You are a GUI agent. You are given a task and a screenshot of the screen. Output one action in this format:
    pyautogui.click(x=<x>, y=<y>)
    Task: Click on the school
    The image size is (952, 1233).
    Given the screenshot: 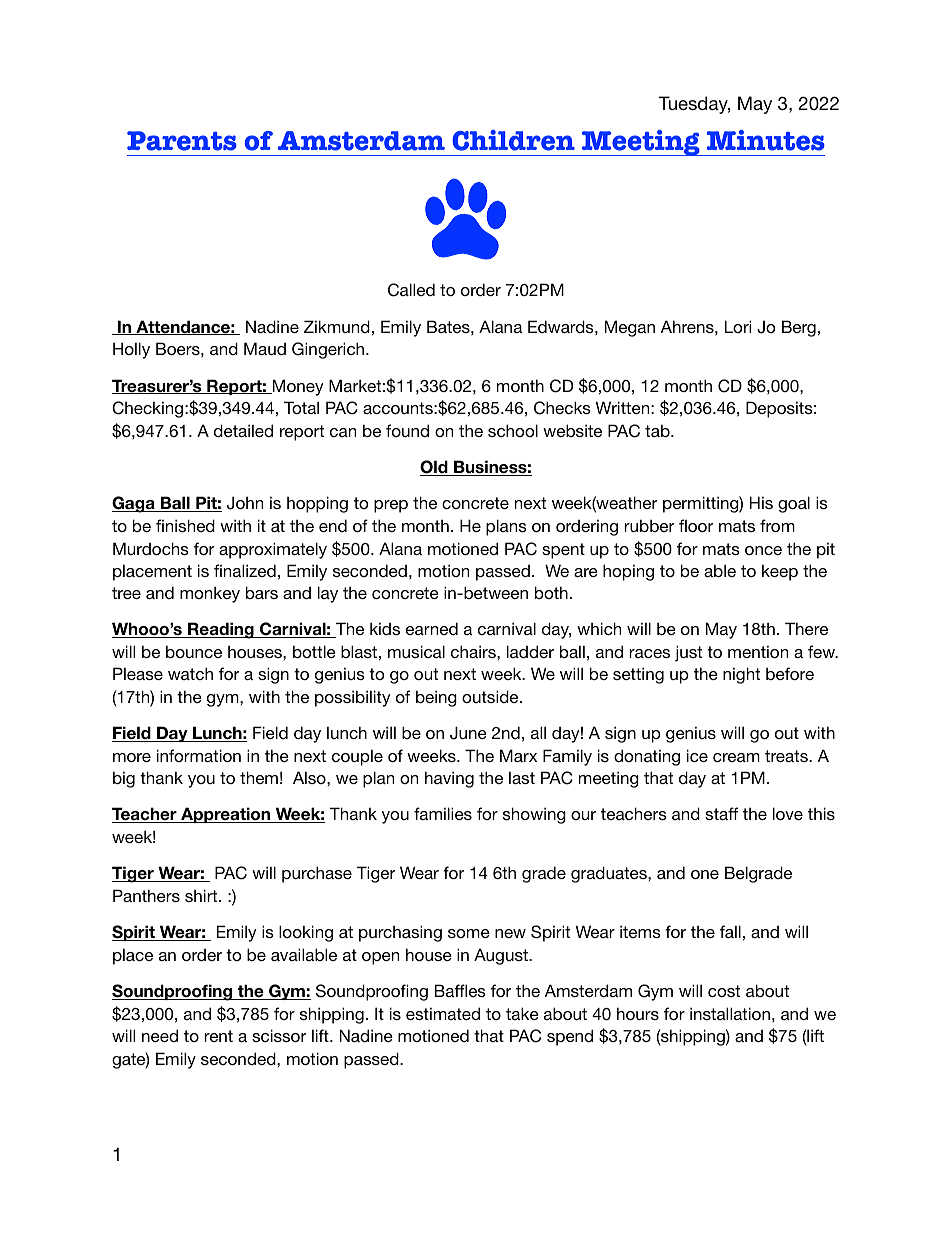 What is the action you would take?
    pyautogui.click(x=513, y=430)
